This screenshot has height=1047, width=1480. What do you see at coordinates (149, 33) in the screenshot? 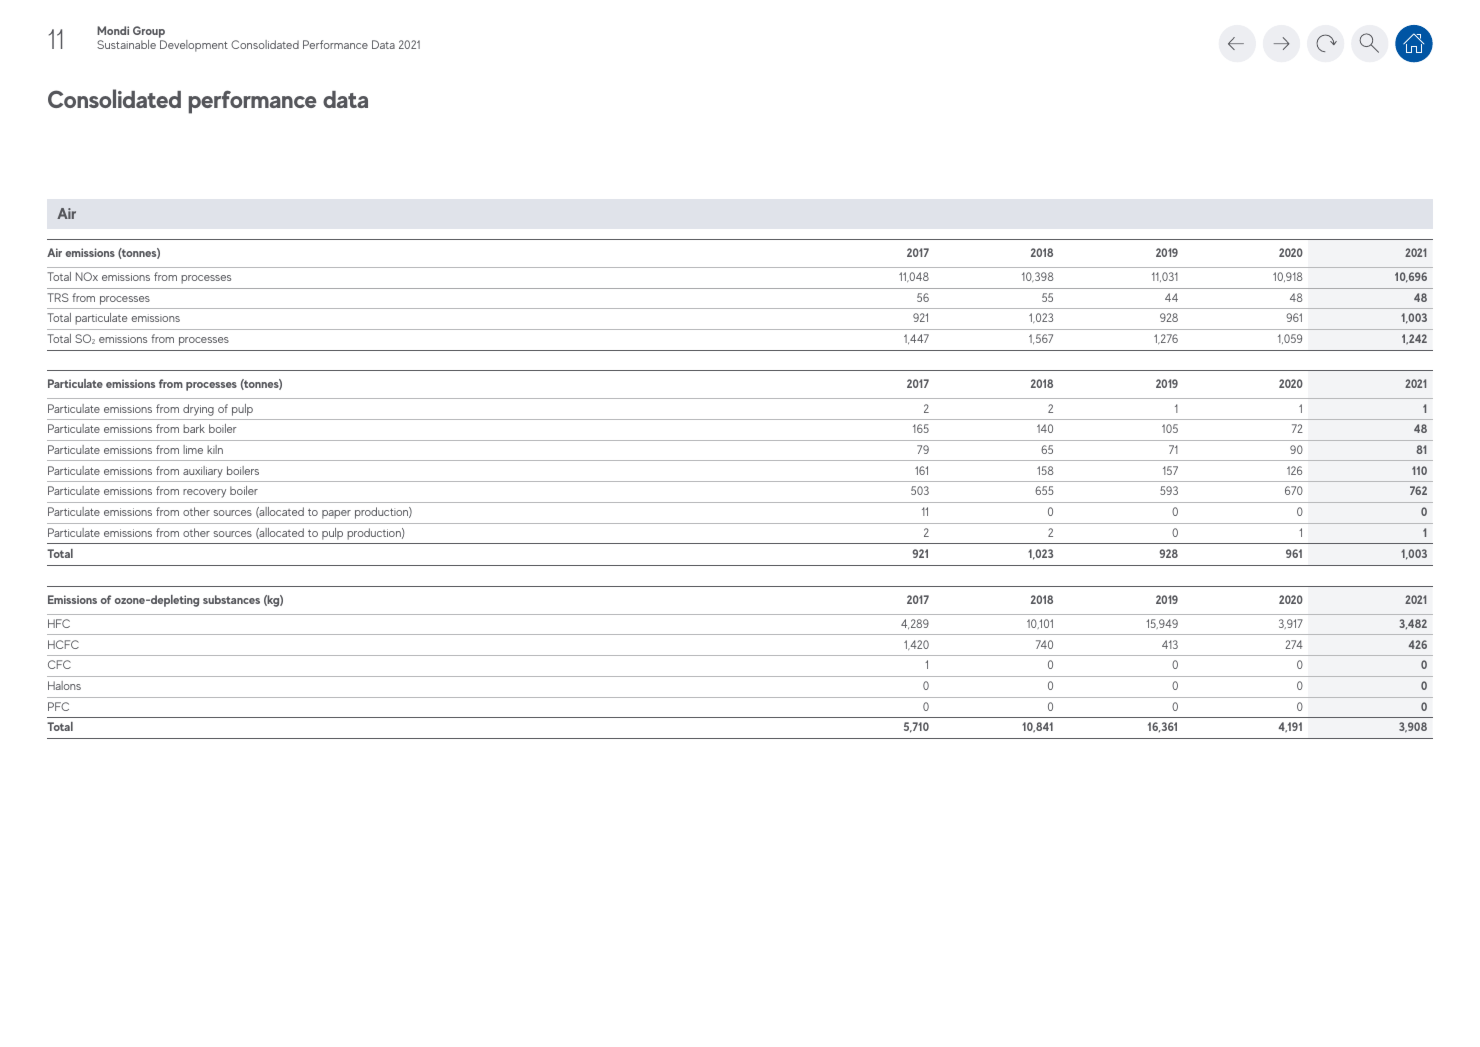
I see `Group` at bounding box center [149, 33].
